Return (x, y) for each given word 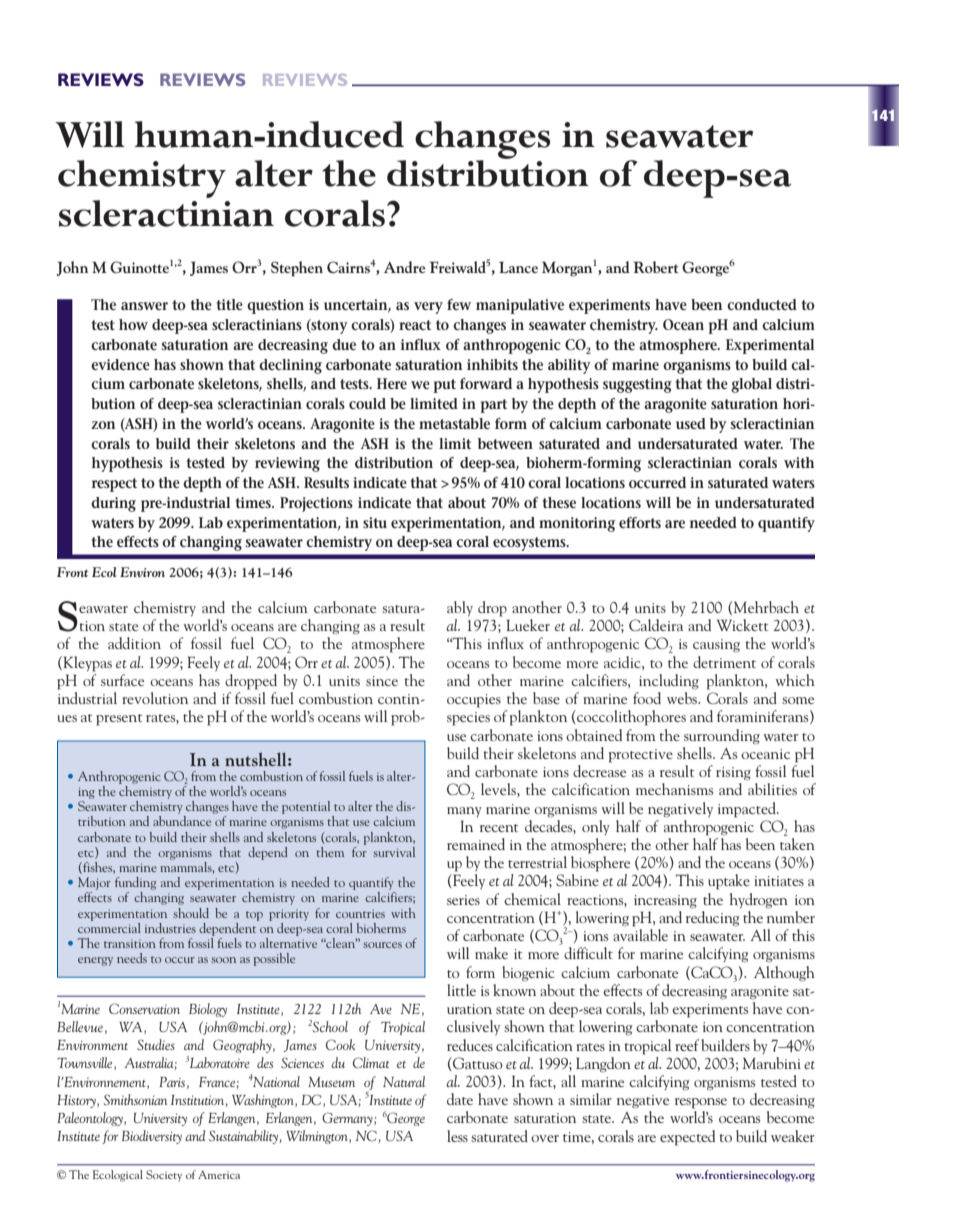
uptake (729, 882)
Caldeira (656, 625)
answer (144, 306)
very (428, 308)
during (113, 504)
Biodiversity (152, 1137)
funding (135, 883)
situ (375, 522)
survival (394, 852)
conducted (762, 304)
